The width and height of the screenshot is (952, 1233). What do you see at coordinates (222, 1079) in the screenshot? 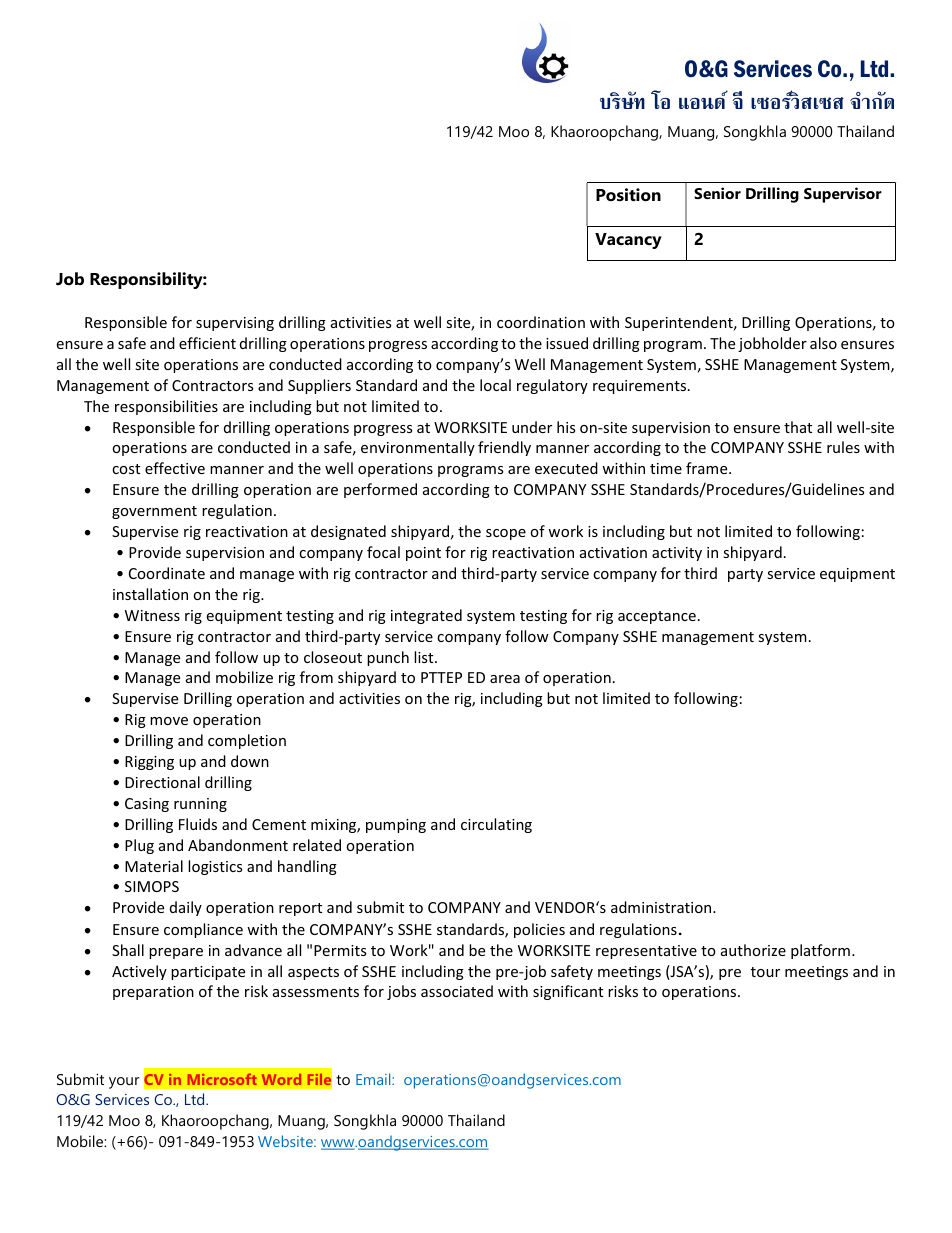
I see `Microsoft` at bounding box center [222, 1079].
